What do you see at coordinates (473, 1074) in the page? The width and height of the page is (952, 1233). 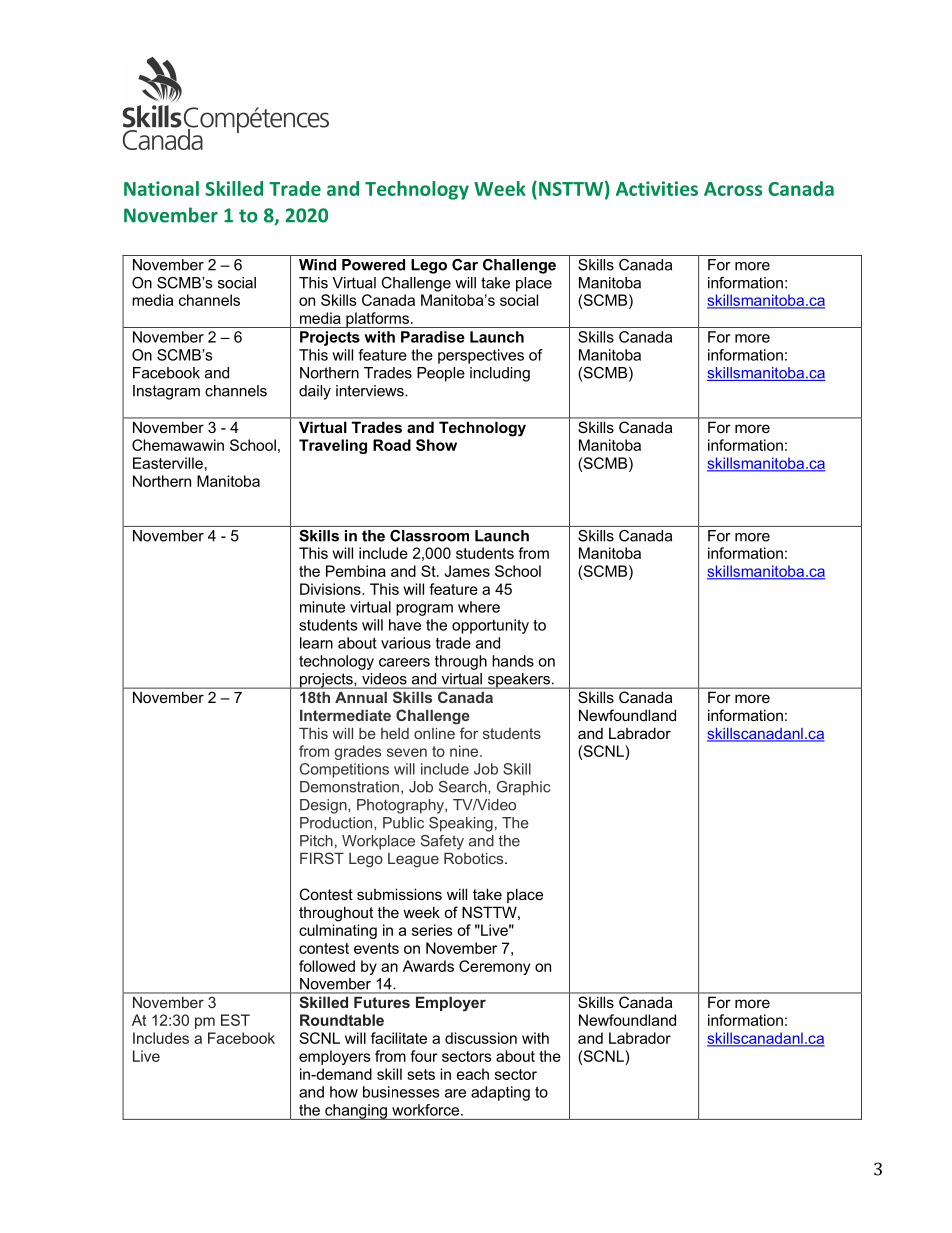 I see `each` at bounding box center [473, 1074].
